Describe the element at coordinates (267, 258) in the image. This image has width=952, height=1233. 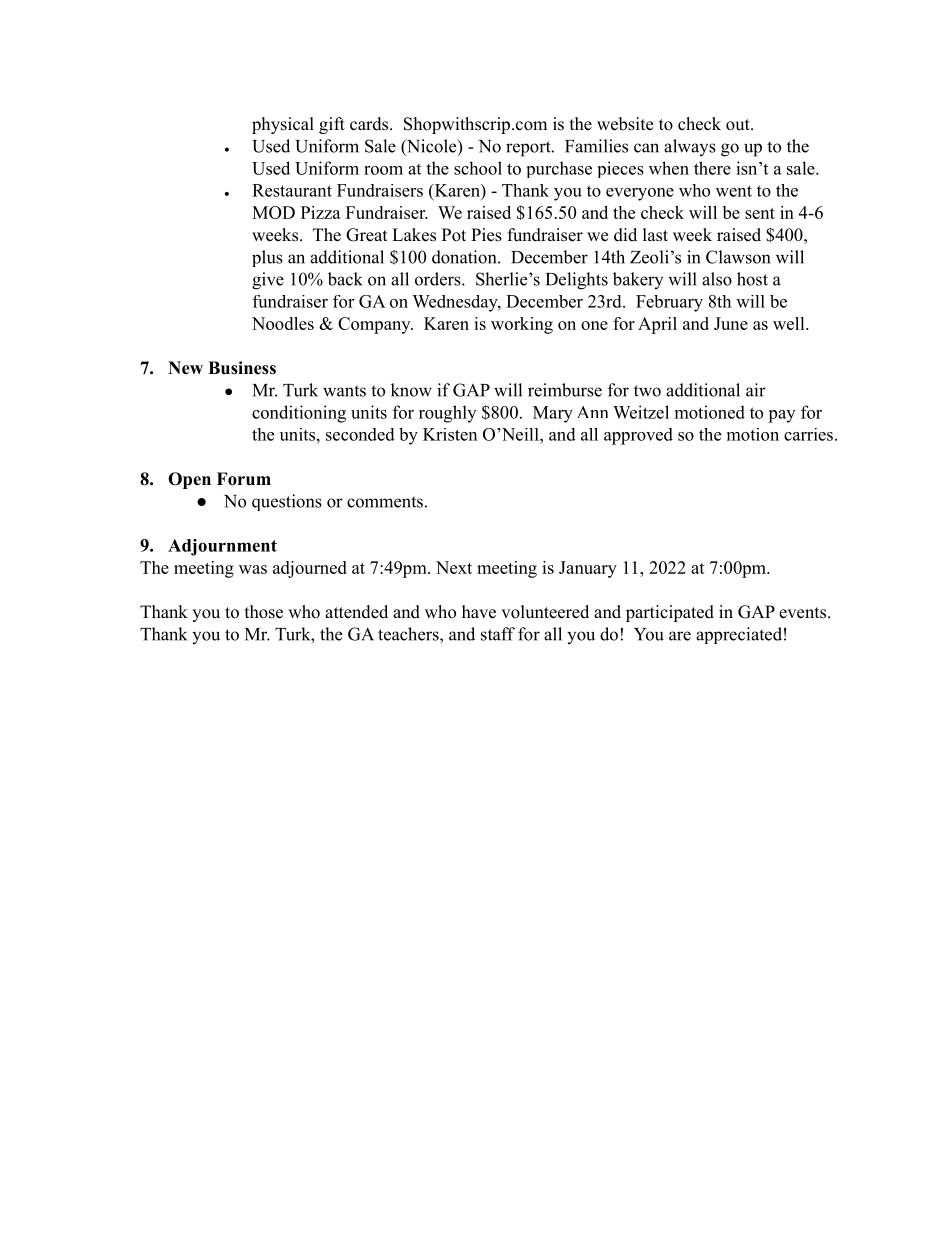
I see `plus` at that location.
